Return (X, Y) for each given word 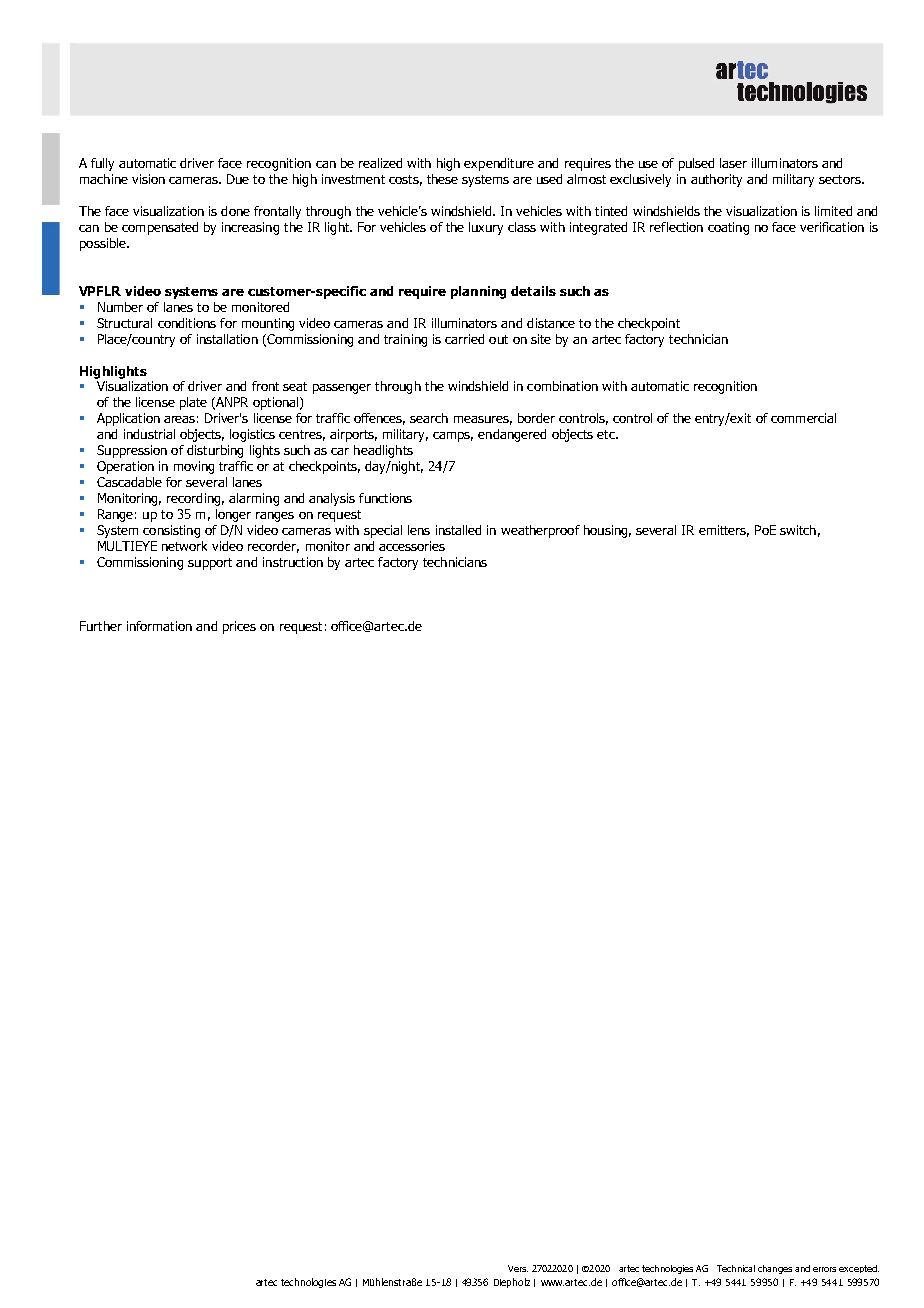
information (159, 626)
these (442, 179)
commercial (803, 418)
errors (824, 1269)
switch (798, 530)
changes (775, 1269)
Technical (736, 1268)
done (235, 211)
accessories (412, 546)
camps (453, 437)
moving (194, 467)
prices (239, 627)
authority (716, 180)
